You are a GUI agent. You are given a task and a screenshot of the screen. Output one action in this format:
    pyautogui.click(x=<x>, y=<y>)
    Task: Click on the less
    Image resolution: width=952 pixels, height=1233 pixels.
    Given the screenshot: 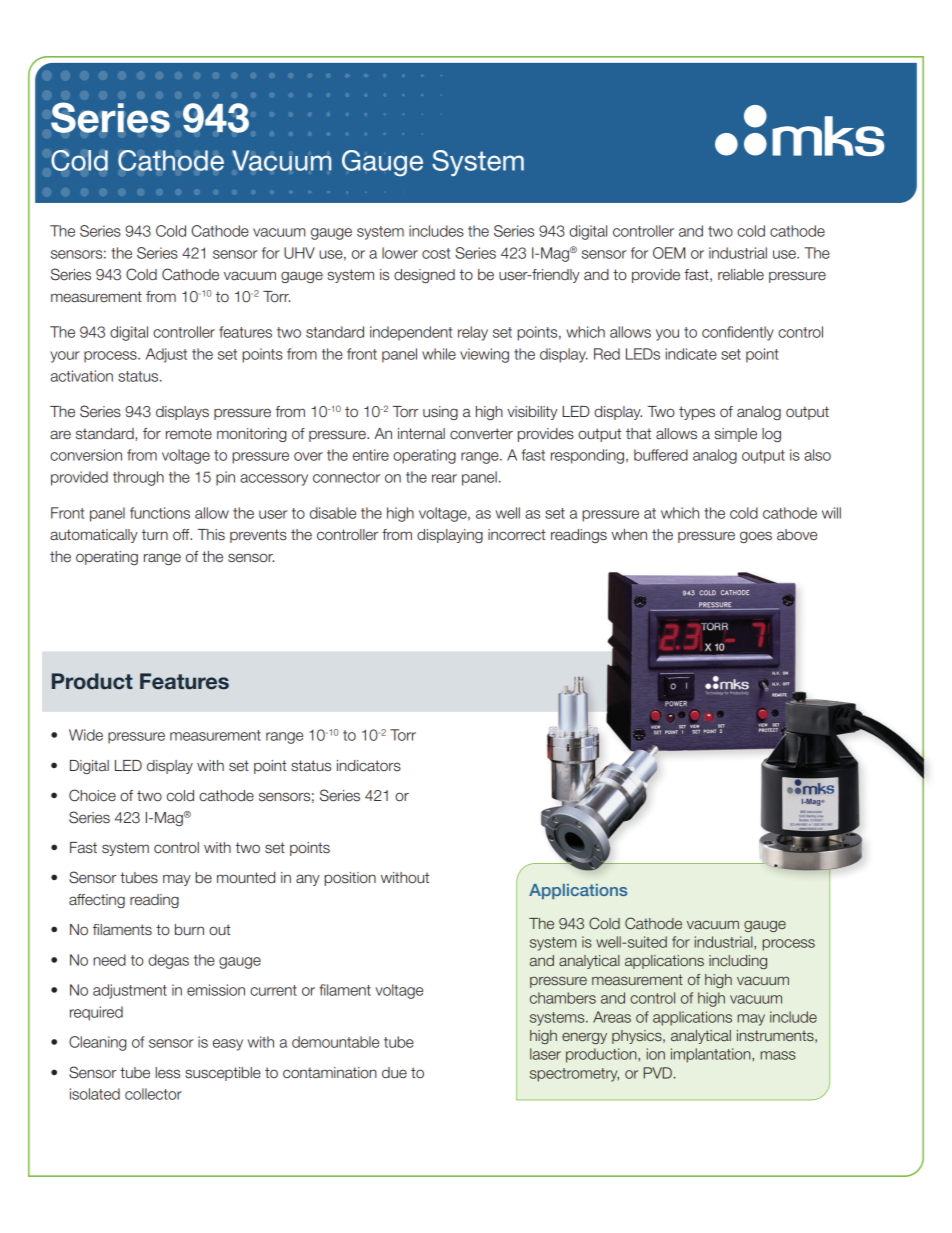 What is the action you would take?
    pyautogui.click(x=167, y=1073)
